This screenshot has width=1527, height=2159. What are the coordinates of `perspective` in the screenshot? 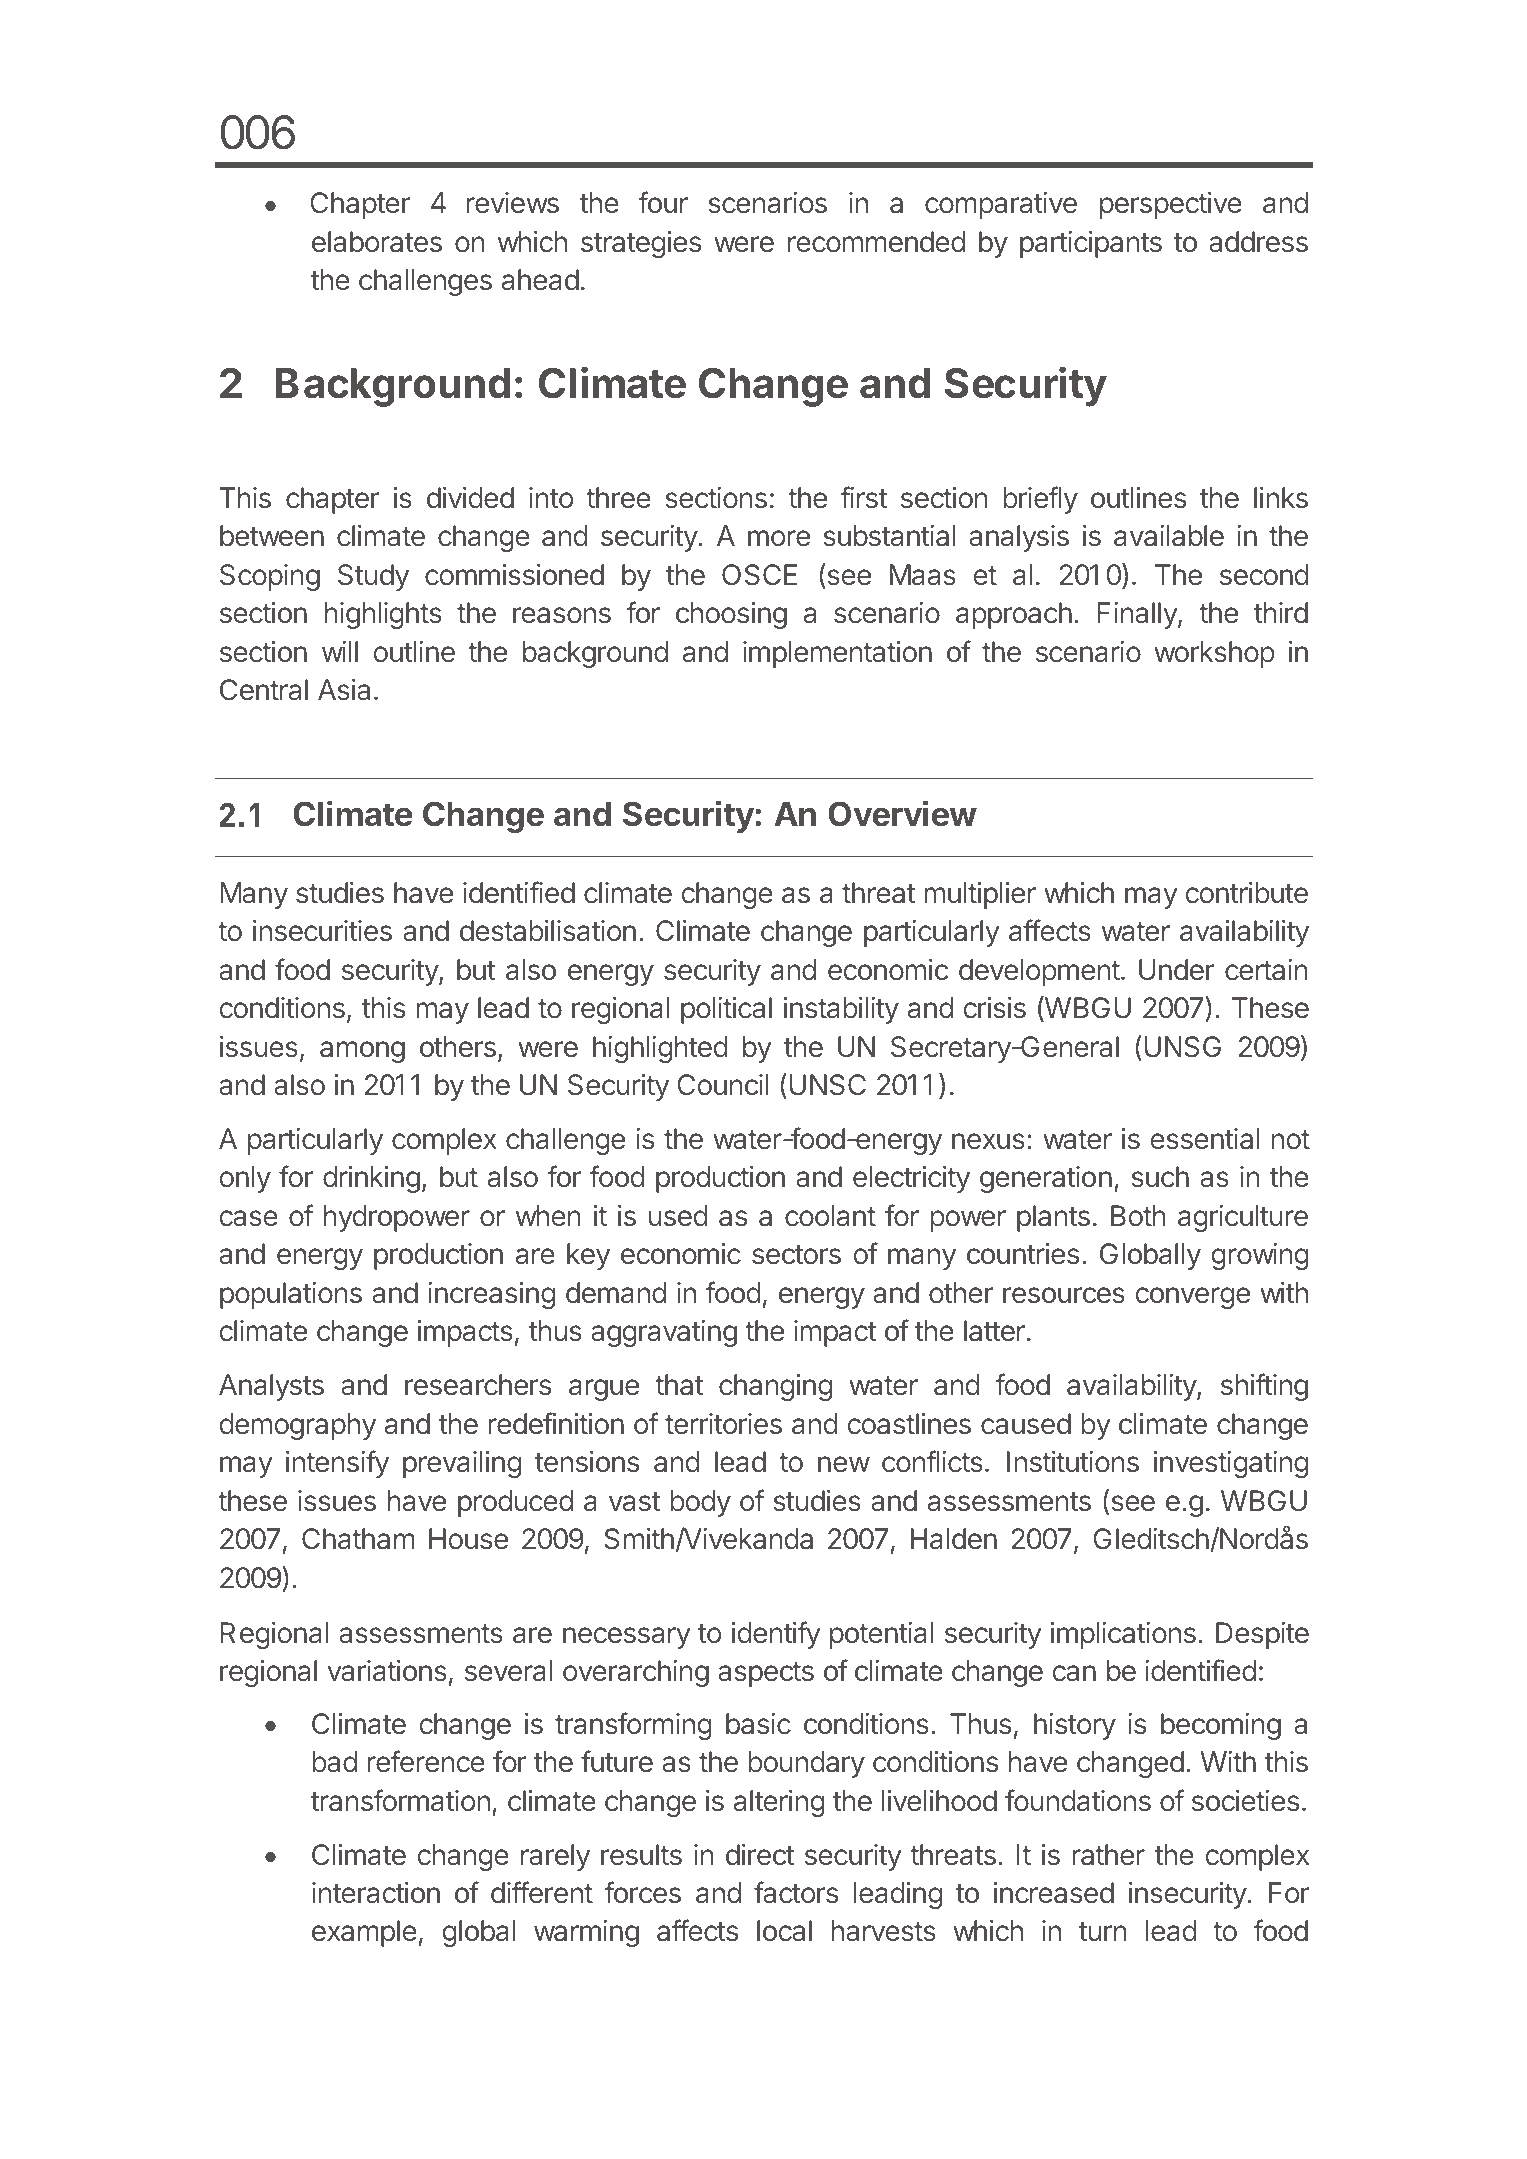 It's located at (1171, 205).
